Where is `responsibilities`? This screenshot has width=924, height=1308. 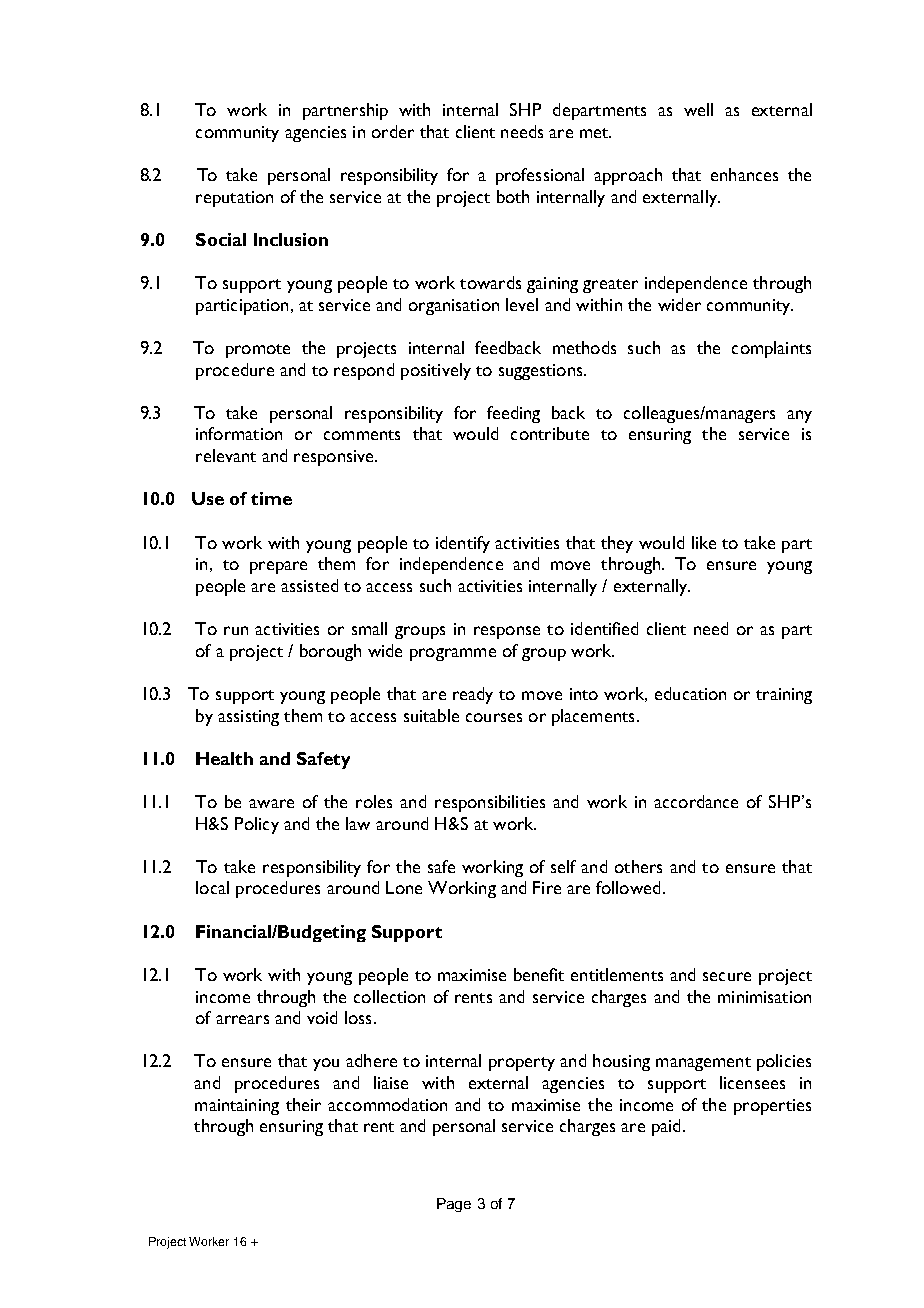
responsibilities is located at coordinates (490, 803).
